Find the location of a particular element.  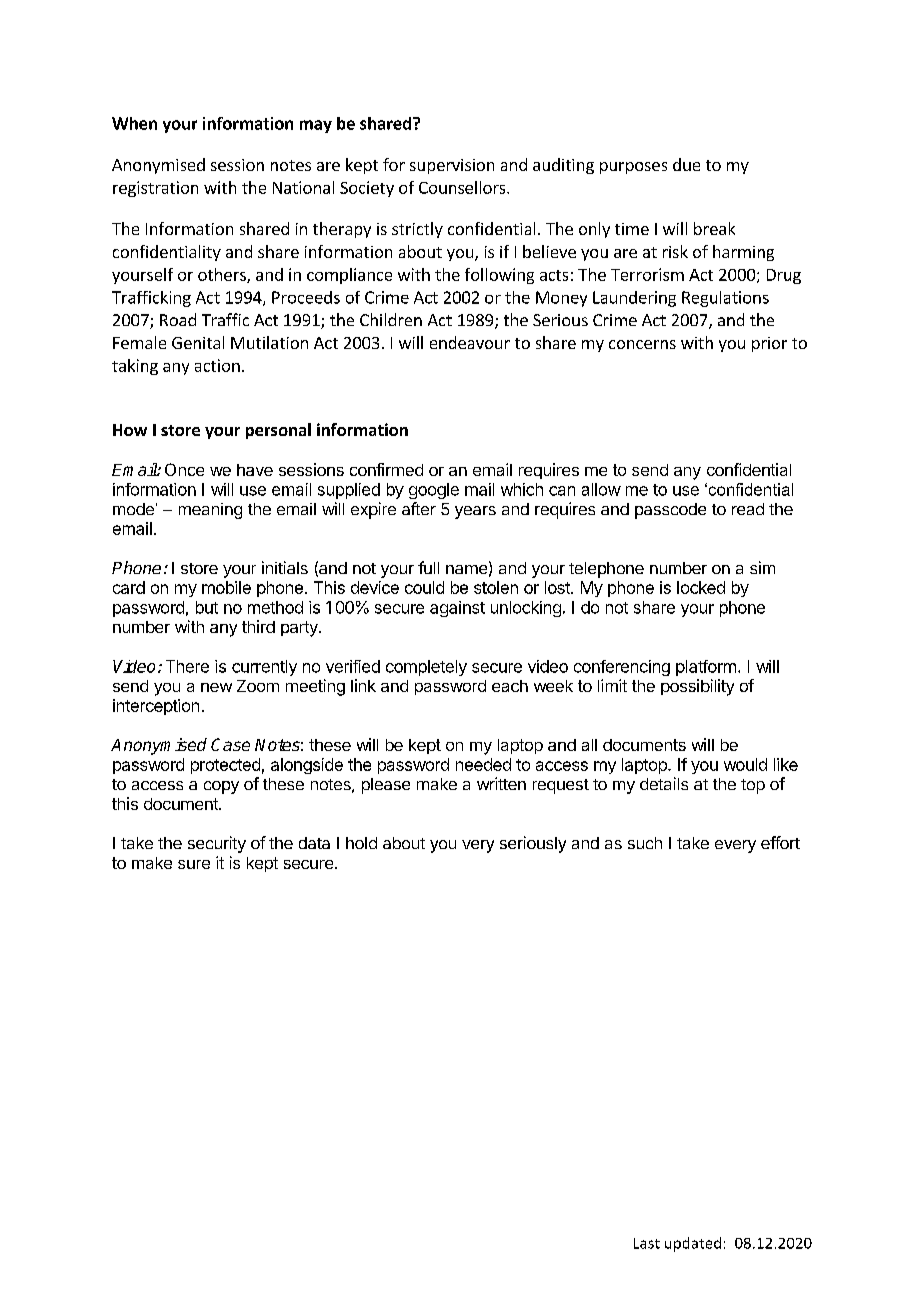

meaning is located at coordinates (210, 511).
